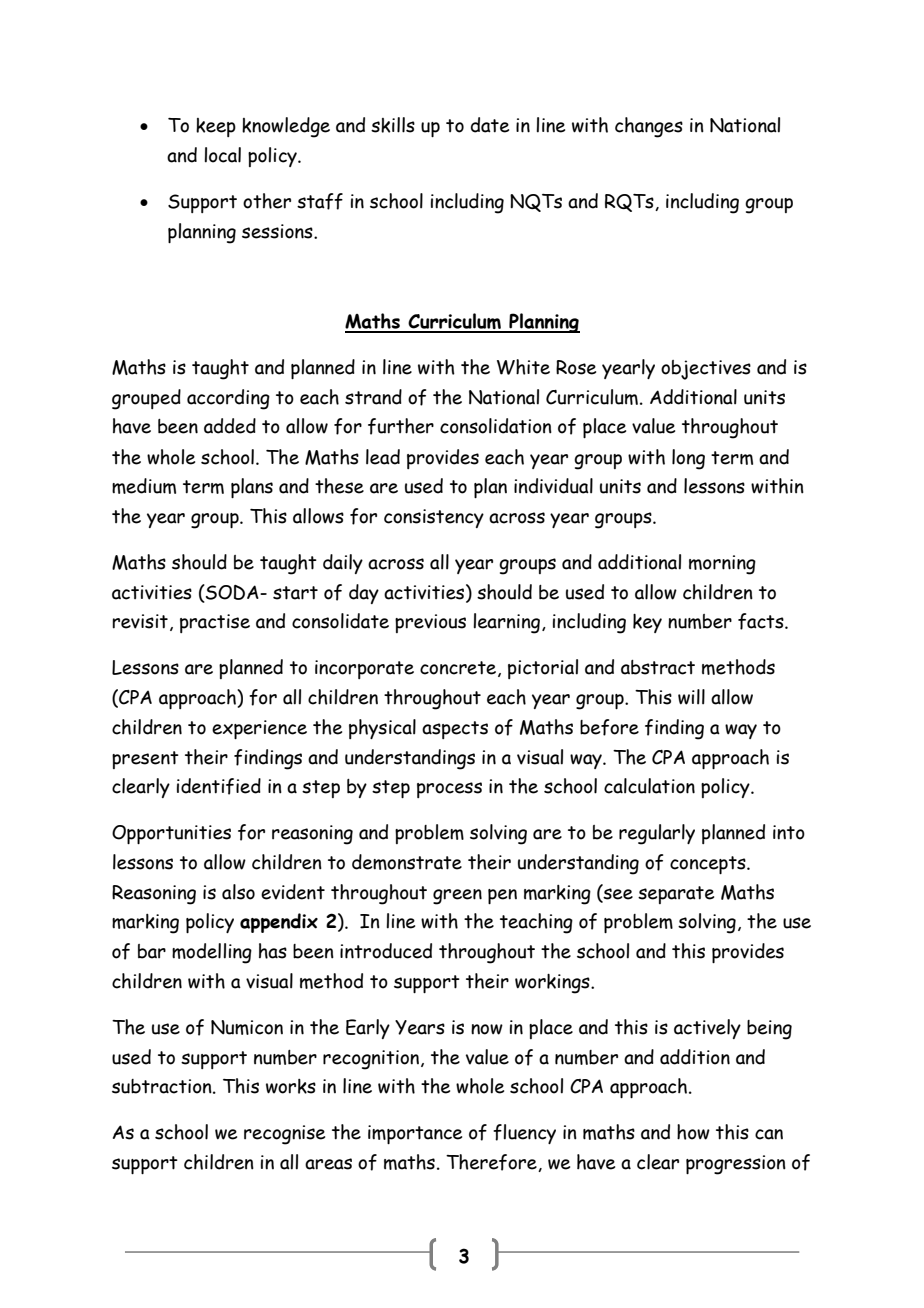  What do you see at coordinates (492, 1163) in the screenshot?
I see `Therefore` at bounding box center [492, 1163].
